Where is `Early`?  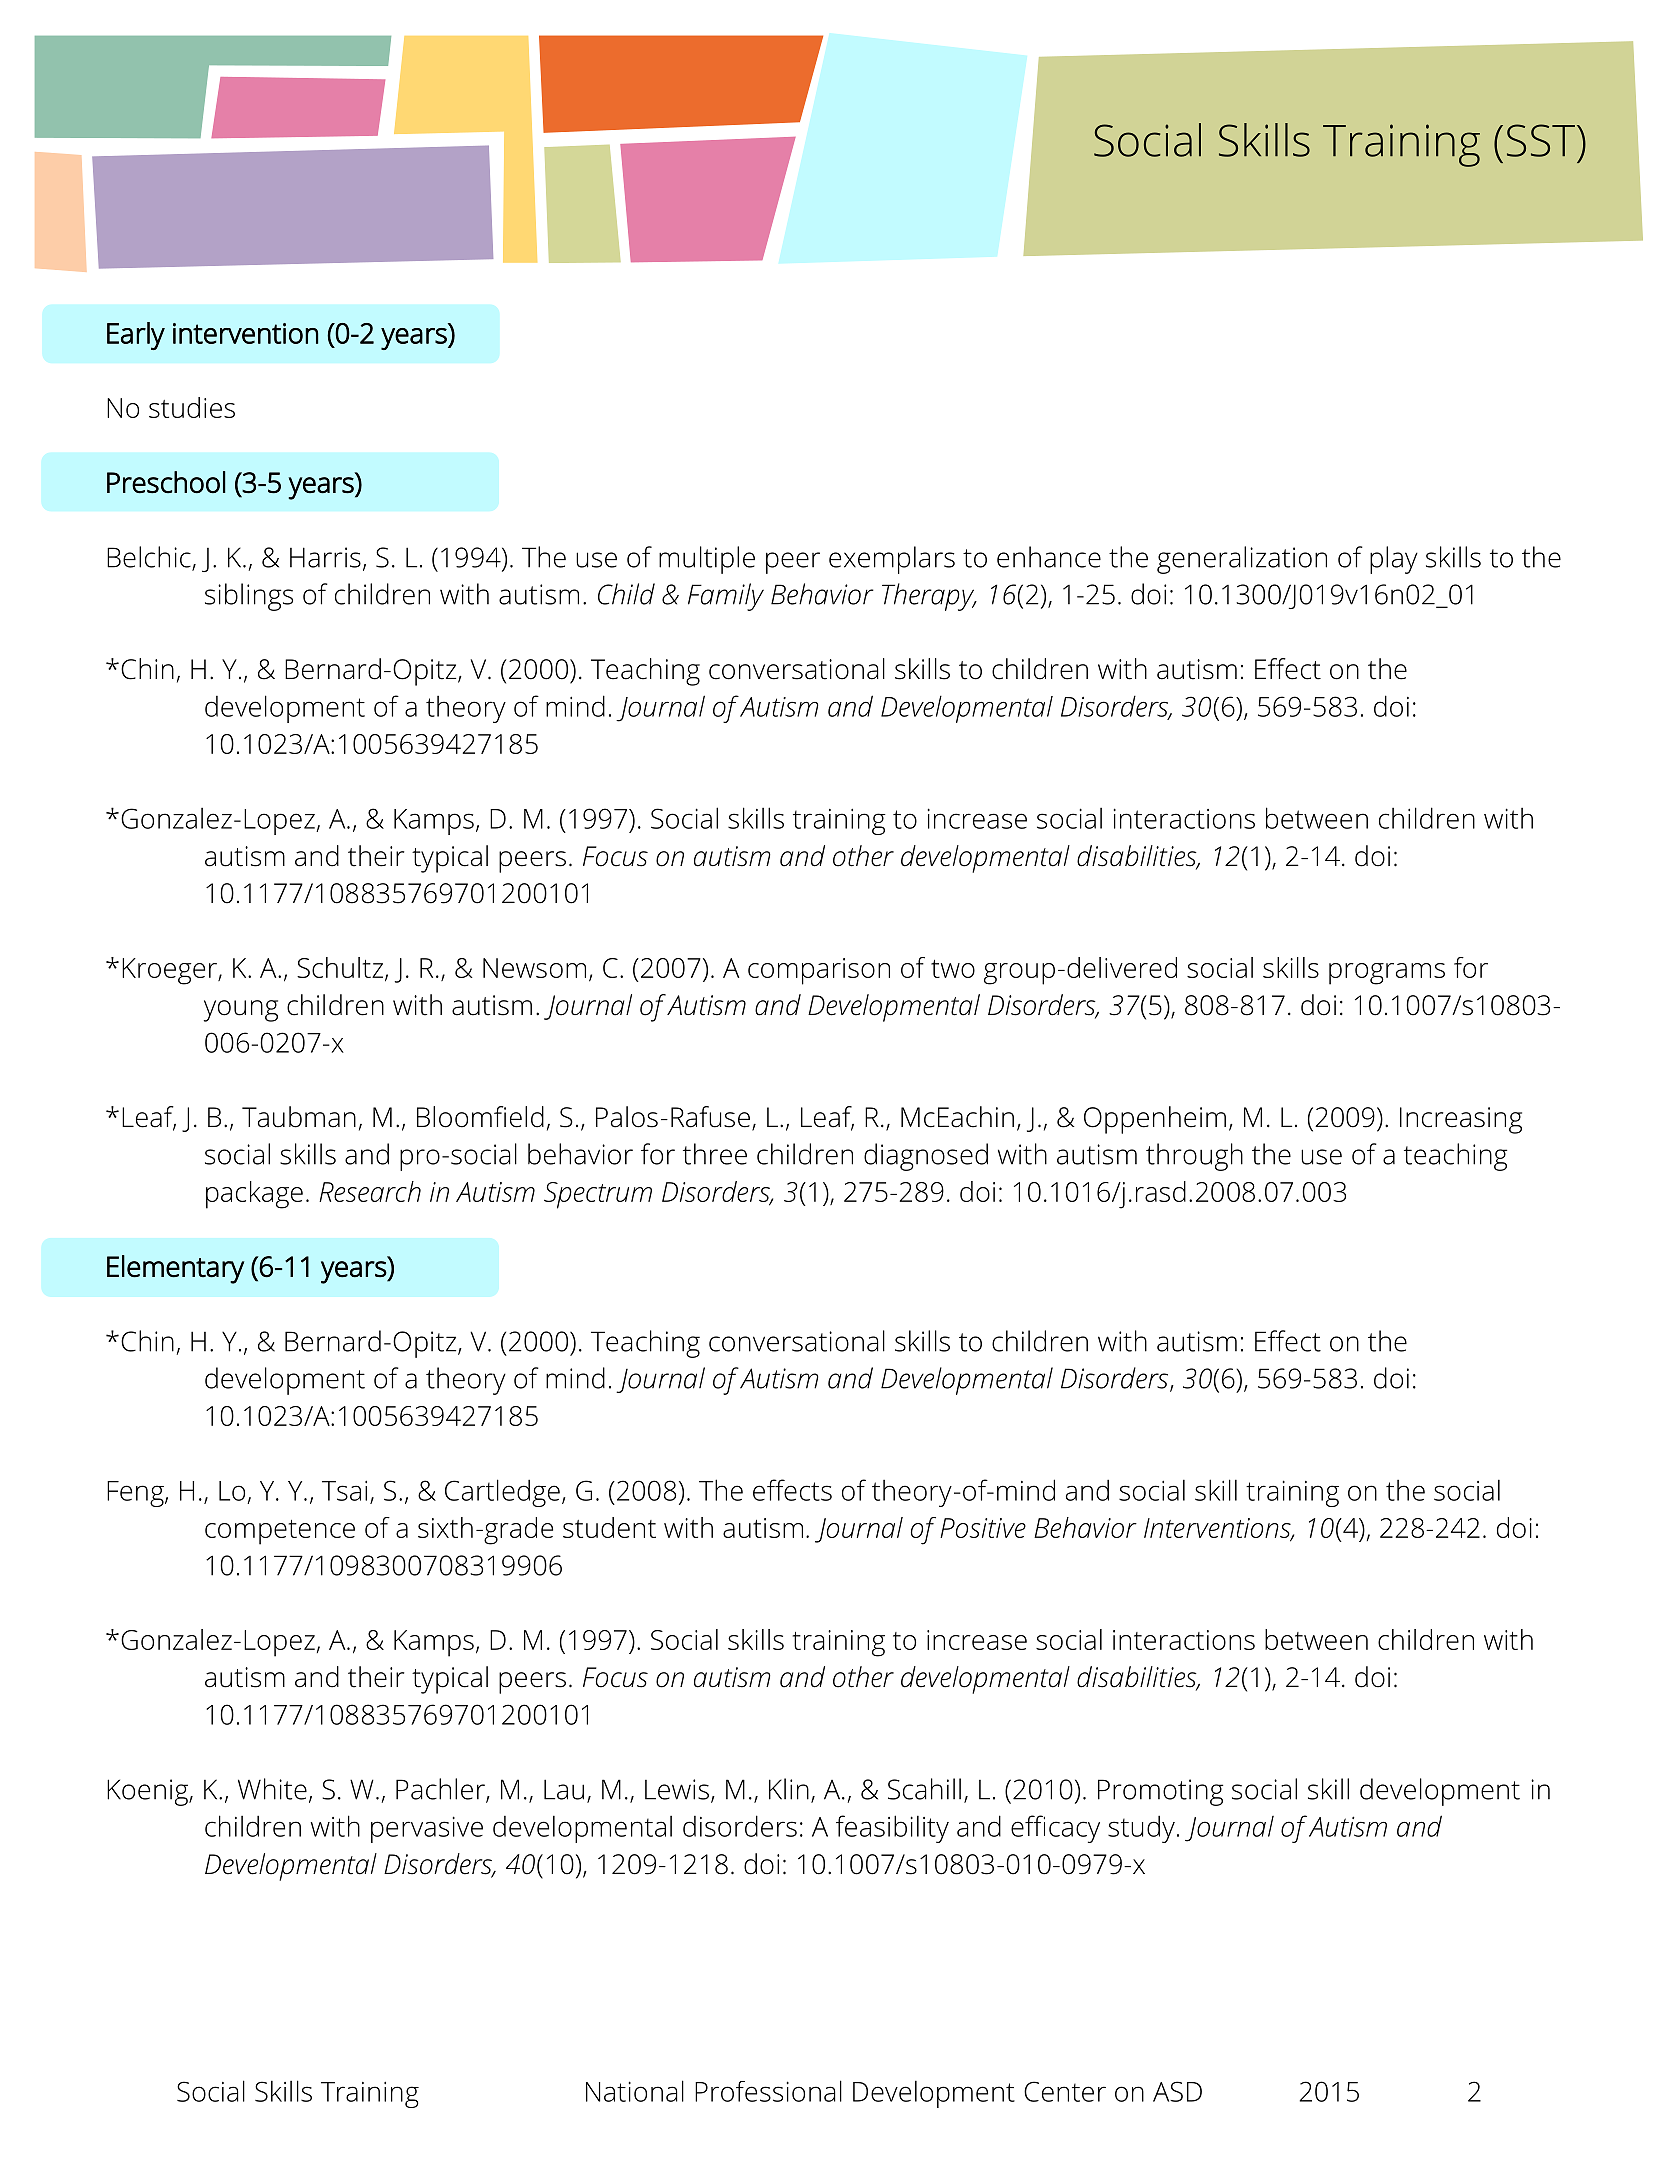 Early is located at coordinates (136, 336).
